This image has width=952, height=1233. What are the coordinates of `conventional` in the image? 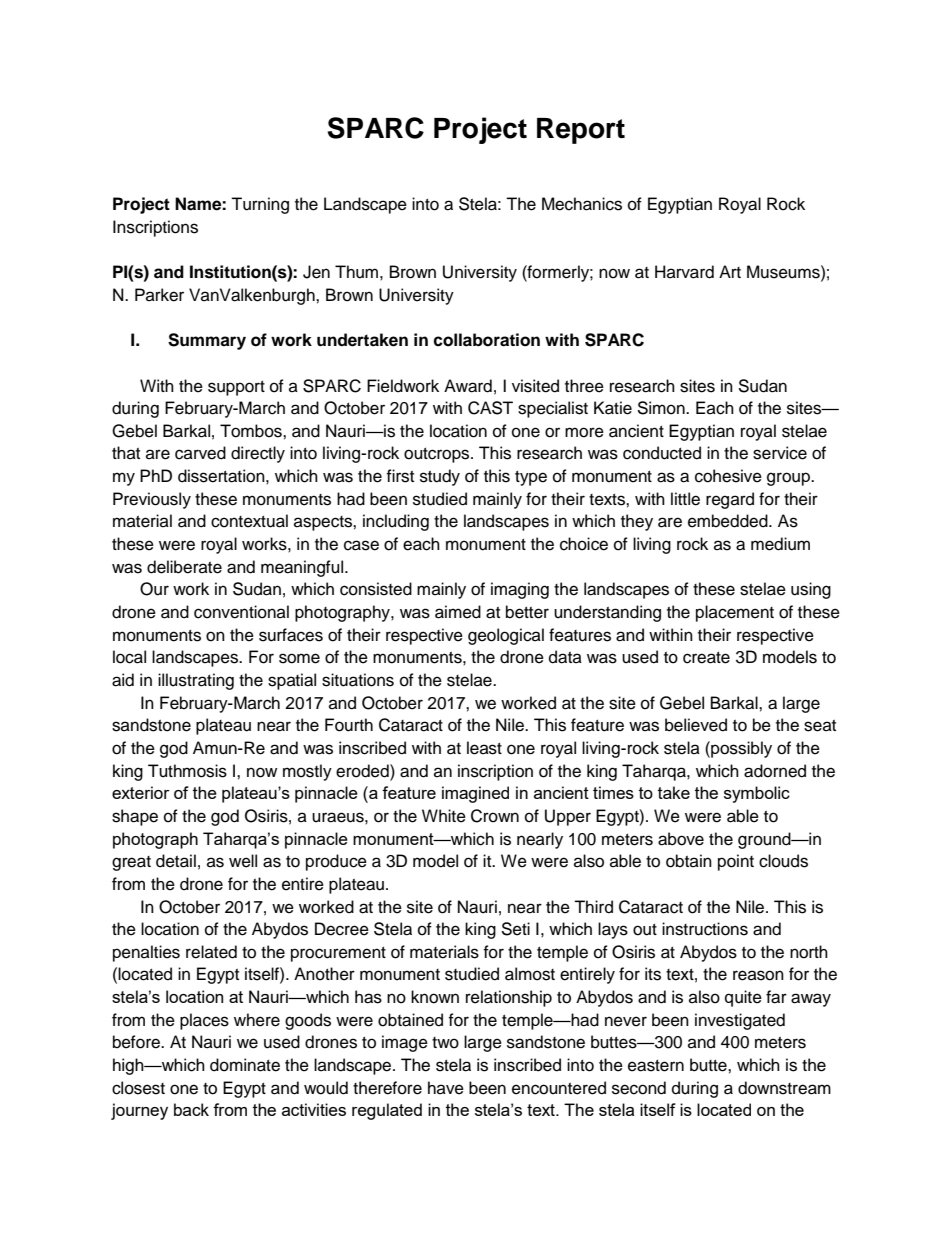 It's located at (241, 612).
